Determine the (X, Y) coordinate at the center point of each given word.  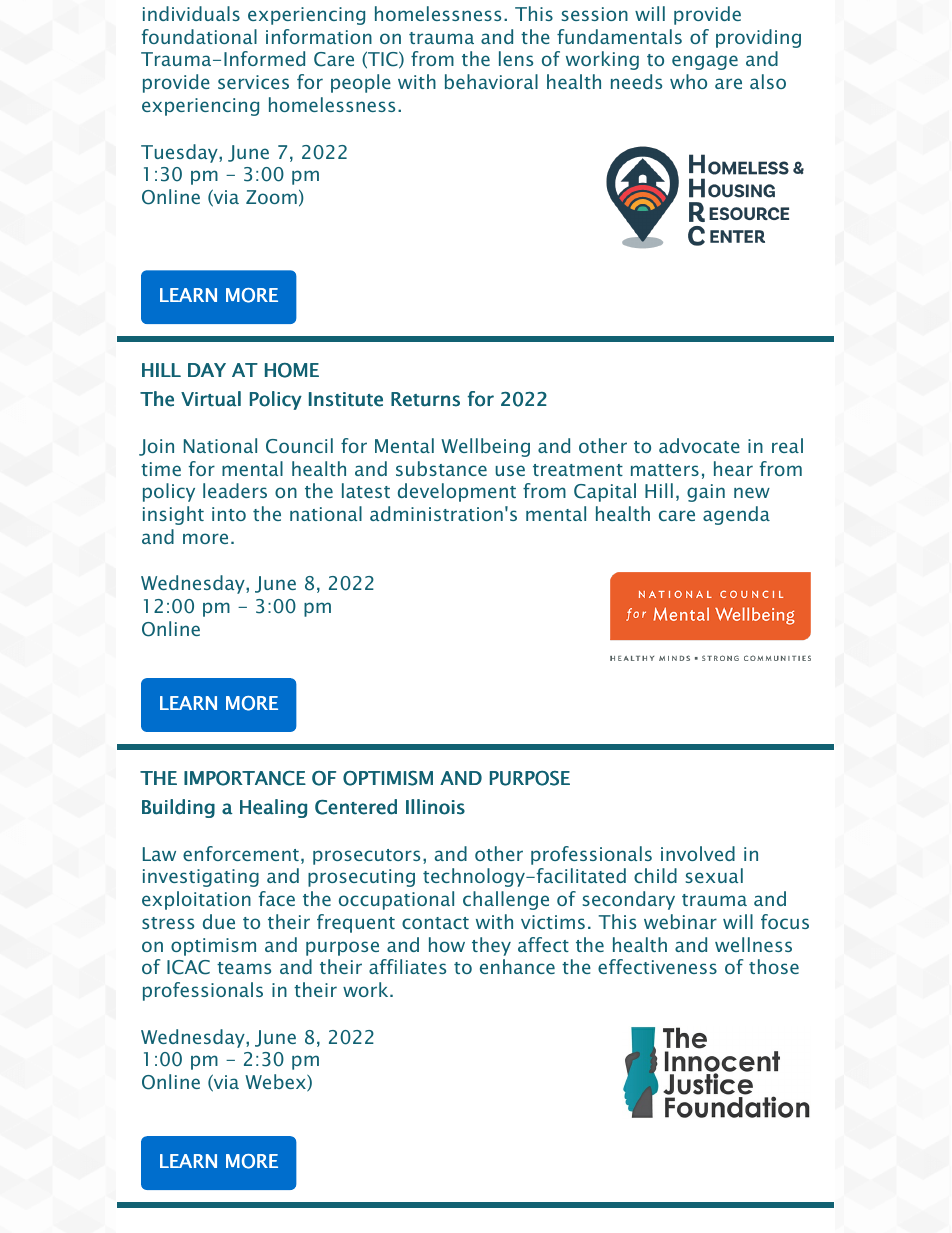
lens (516, 58)
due (219, 921)
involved (698, 853)
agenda (736, 515)
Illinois (435, 807)
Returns (425, 399)
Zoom (271, 197)
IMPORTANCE (245, 778)
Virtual (211, 399)
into (229, 514)
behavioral (491, 81)
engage (705, 62)
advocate (699, 445)
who (688, 81)
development (457, 492)
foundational (199, 36)
